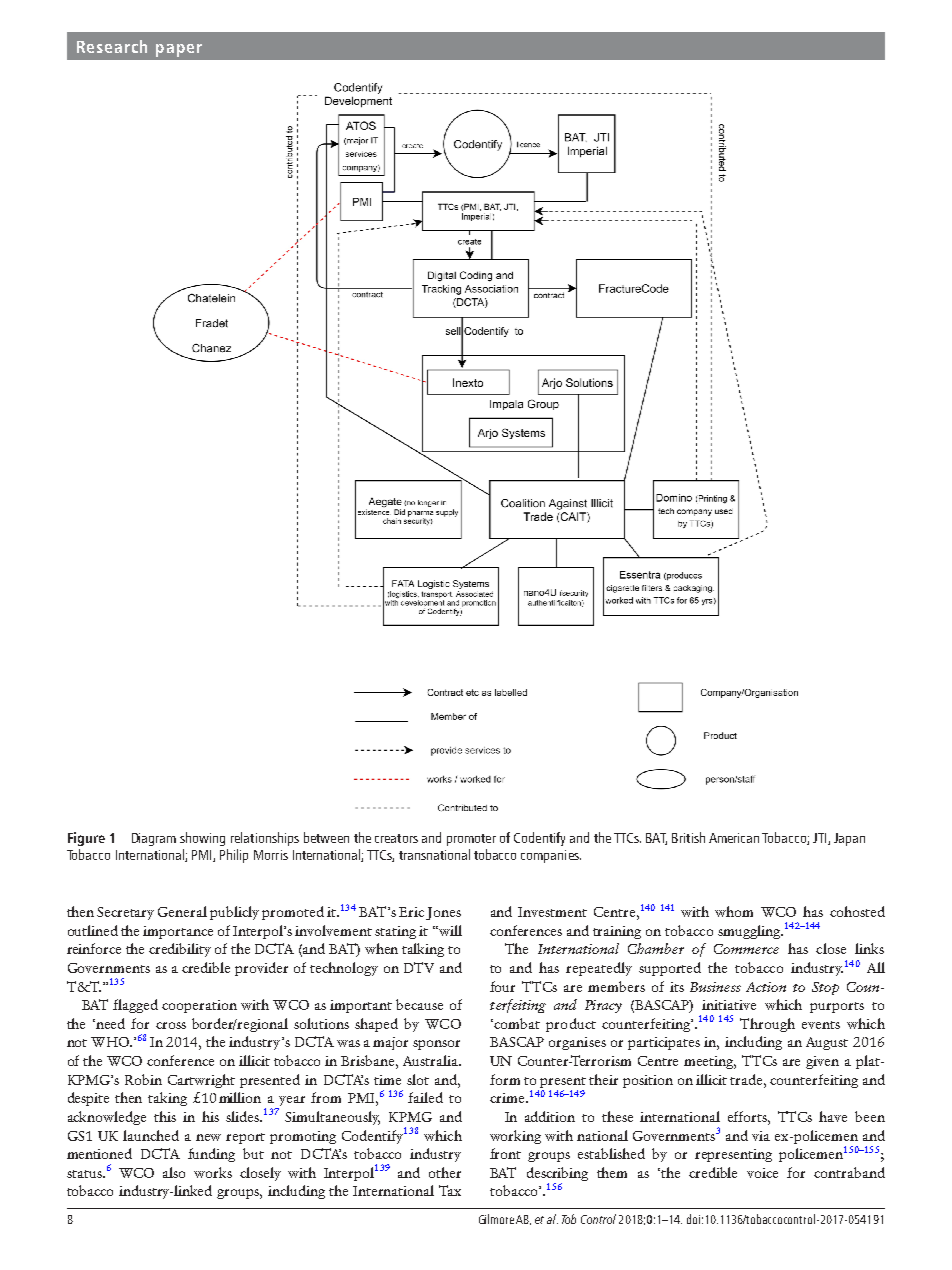  What do you see at coordinates (396, 838) in the document?
I see `creators` at bounding box center [396, 838].
